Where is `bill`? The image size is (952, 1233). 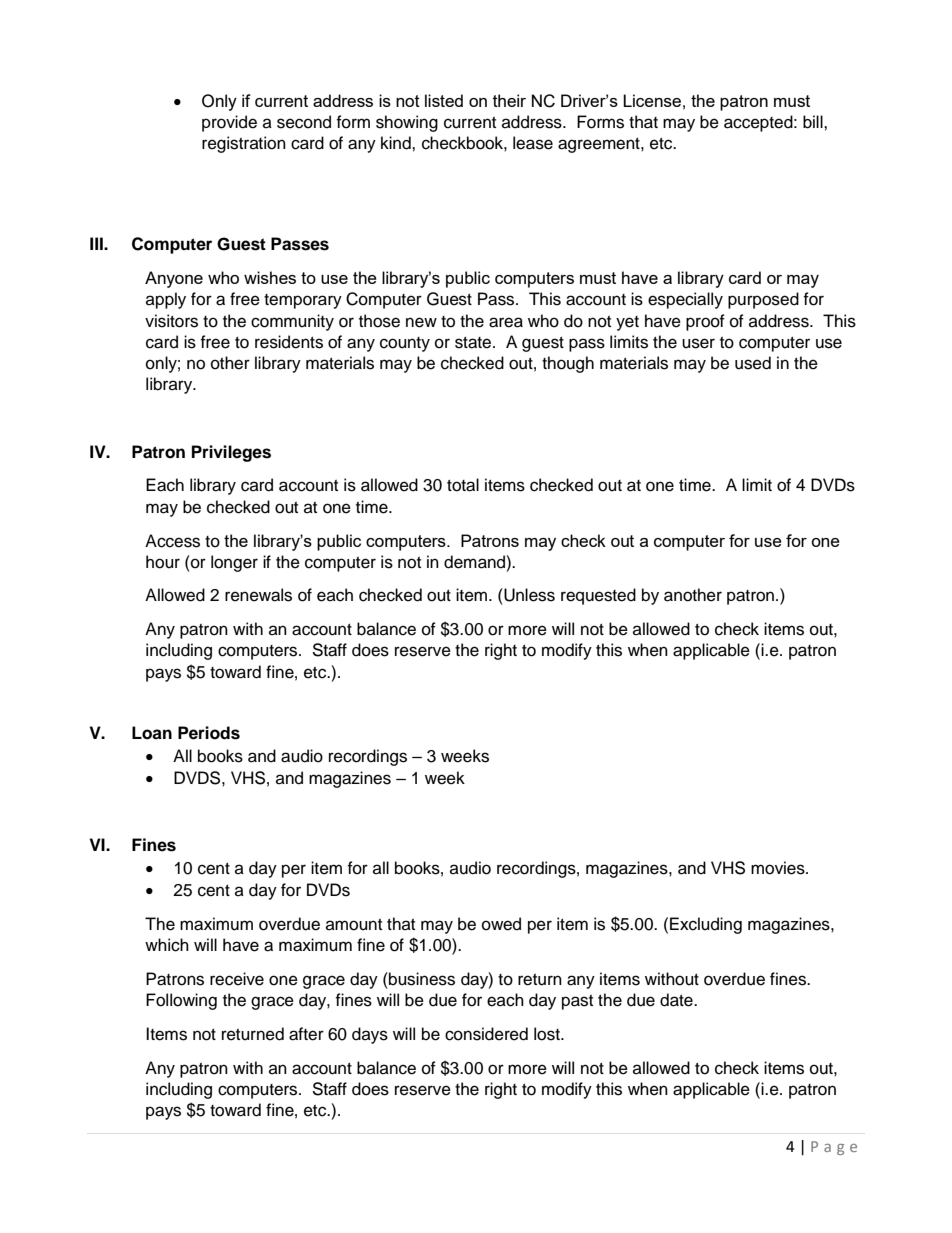 bill is located at coordinates (814, 122).
